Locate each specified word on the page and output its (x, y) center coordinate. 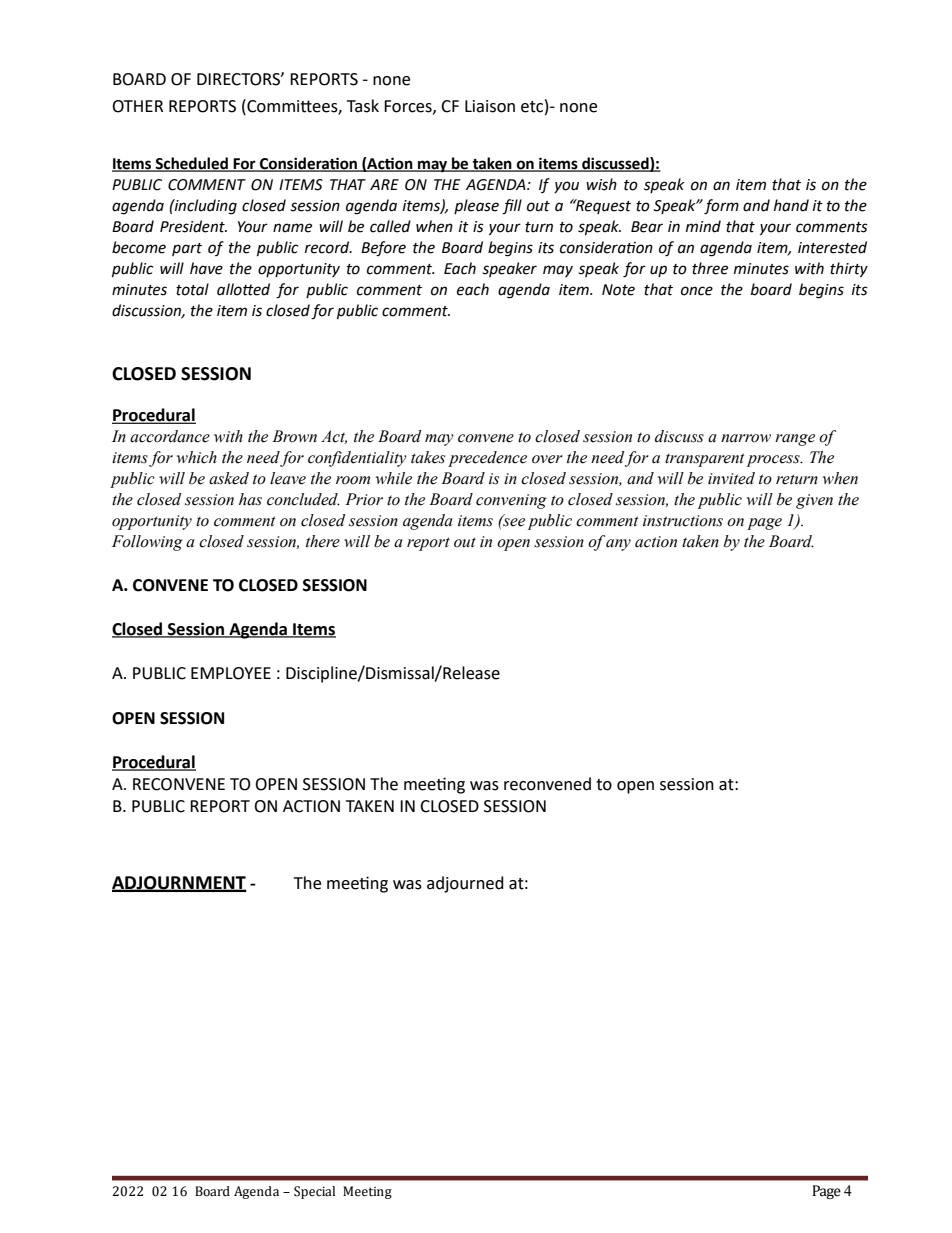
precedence (487, 459)
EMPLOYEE (231, 673)
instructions (683, 521)
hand (791, 205)
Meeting (367, 1192)
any (618, 545)
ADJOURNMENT (179, 883)
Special (314, 1192)
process (774, 461)
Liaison (490, 106)
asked (229, 478)
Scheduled (192, 164)
